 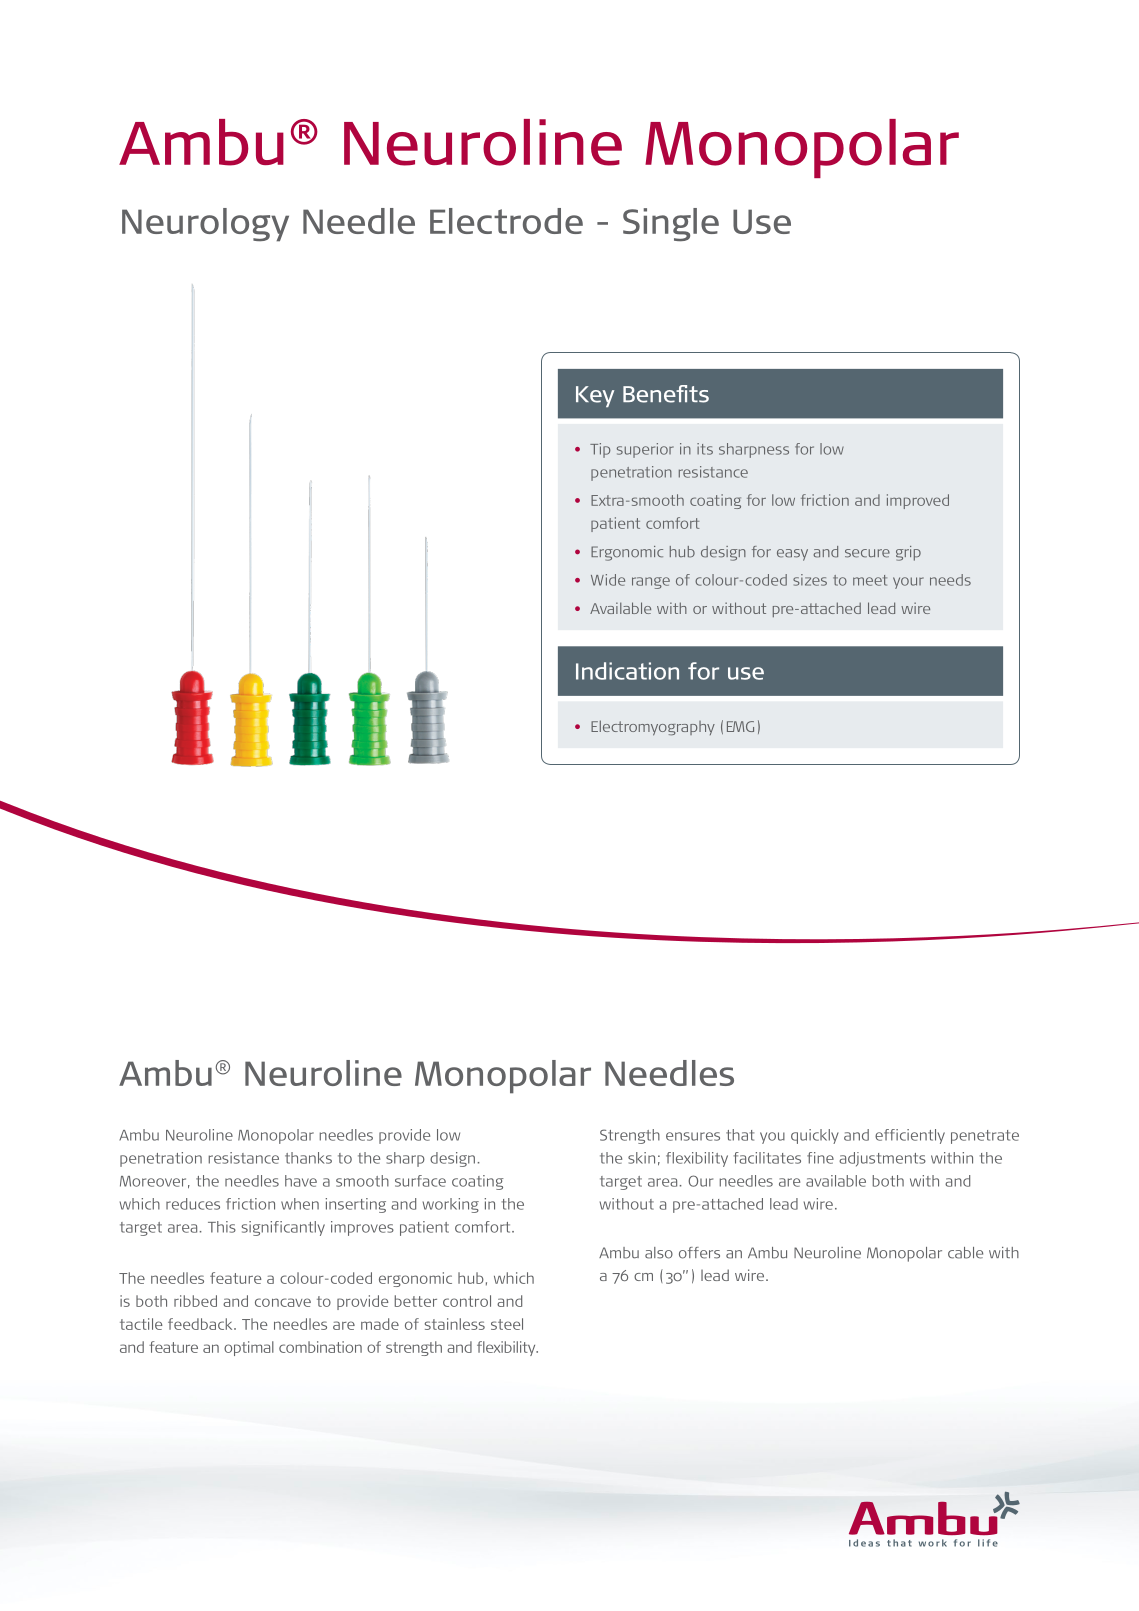 I want to click on efficiently, so click(x=910, y=1136).
